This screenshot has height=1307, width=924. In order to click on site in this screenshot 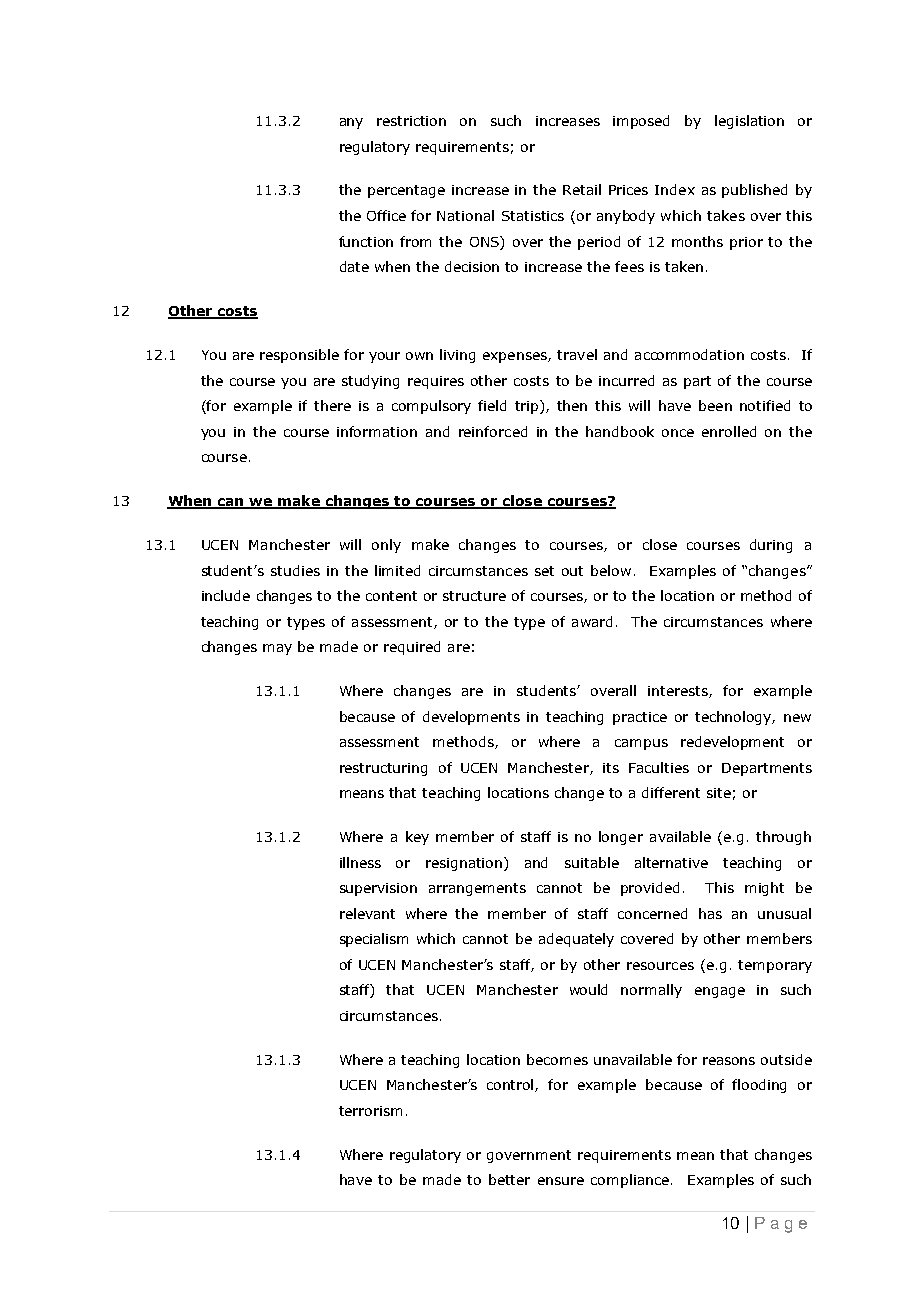, I will do `click(719, 793)`.
